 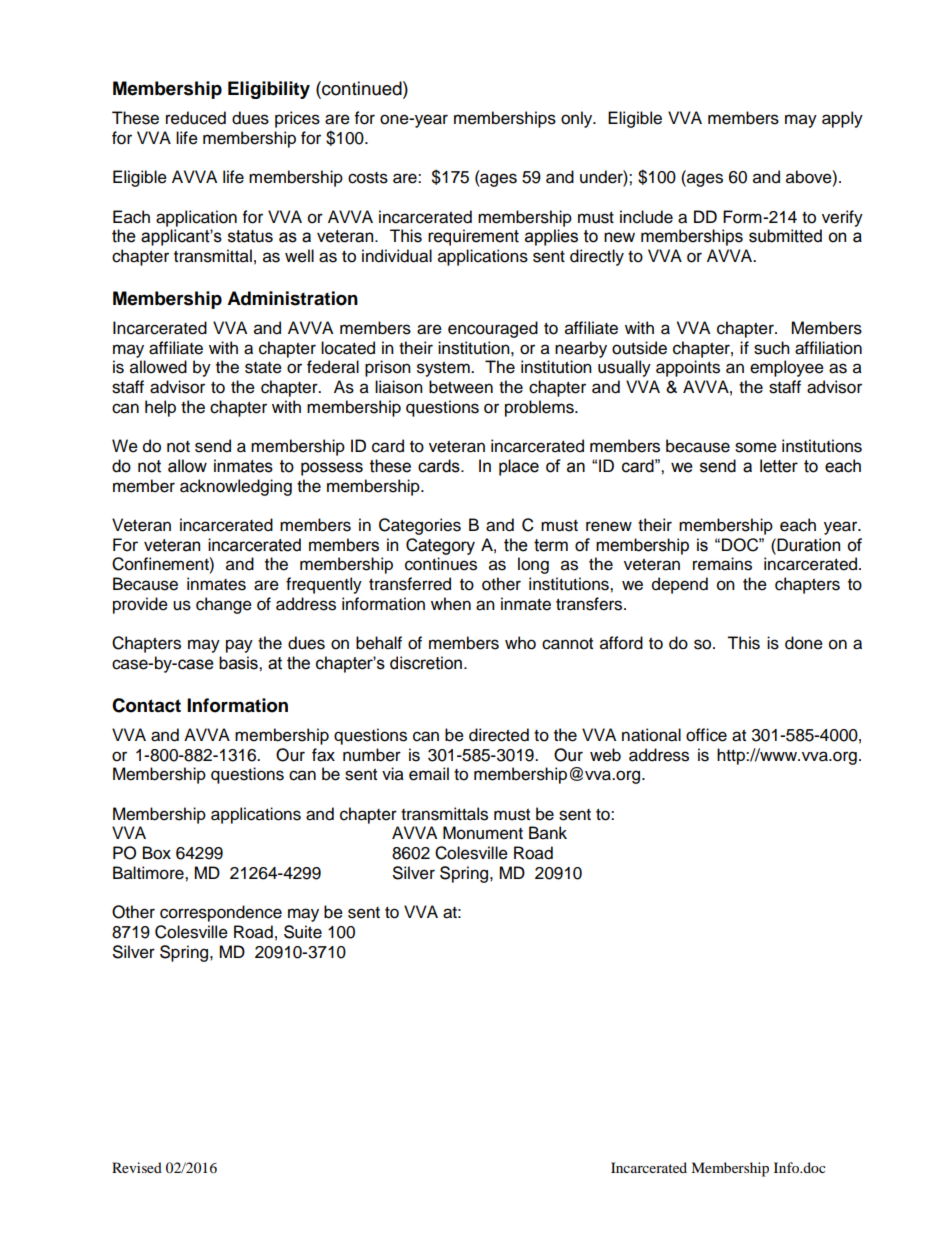 I want to click on who, so click(x=520, y=643).
